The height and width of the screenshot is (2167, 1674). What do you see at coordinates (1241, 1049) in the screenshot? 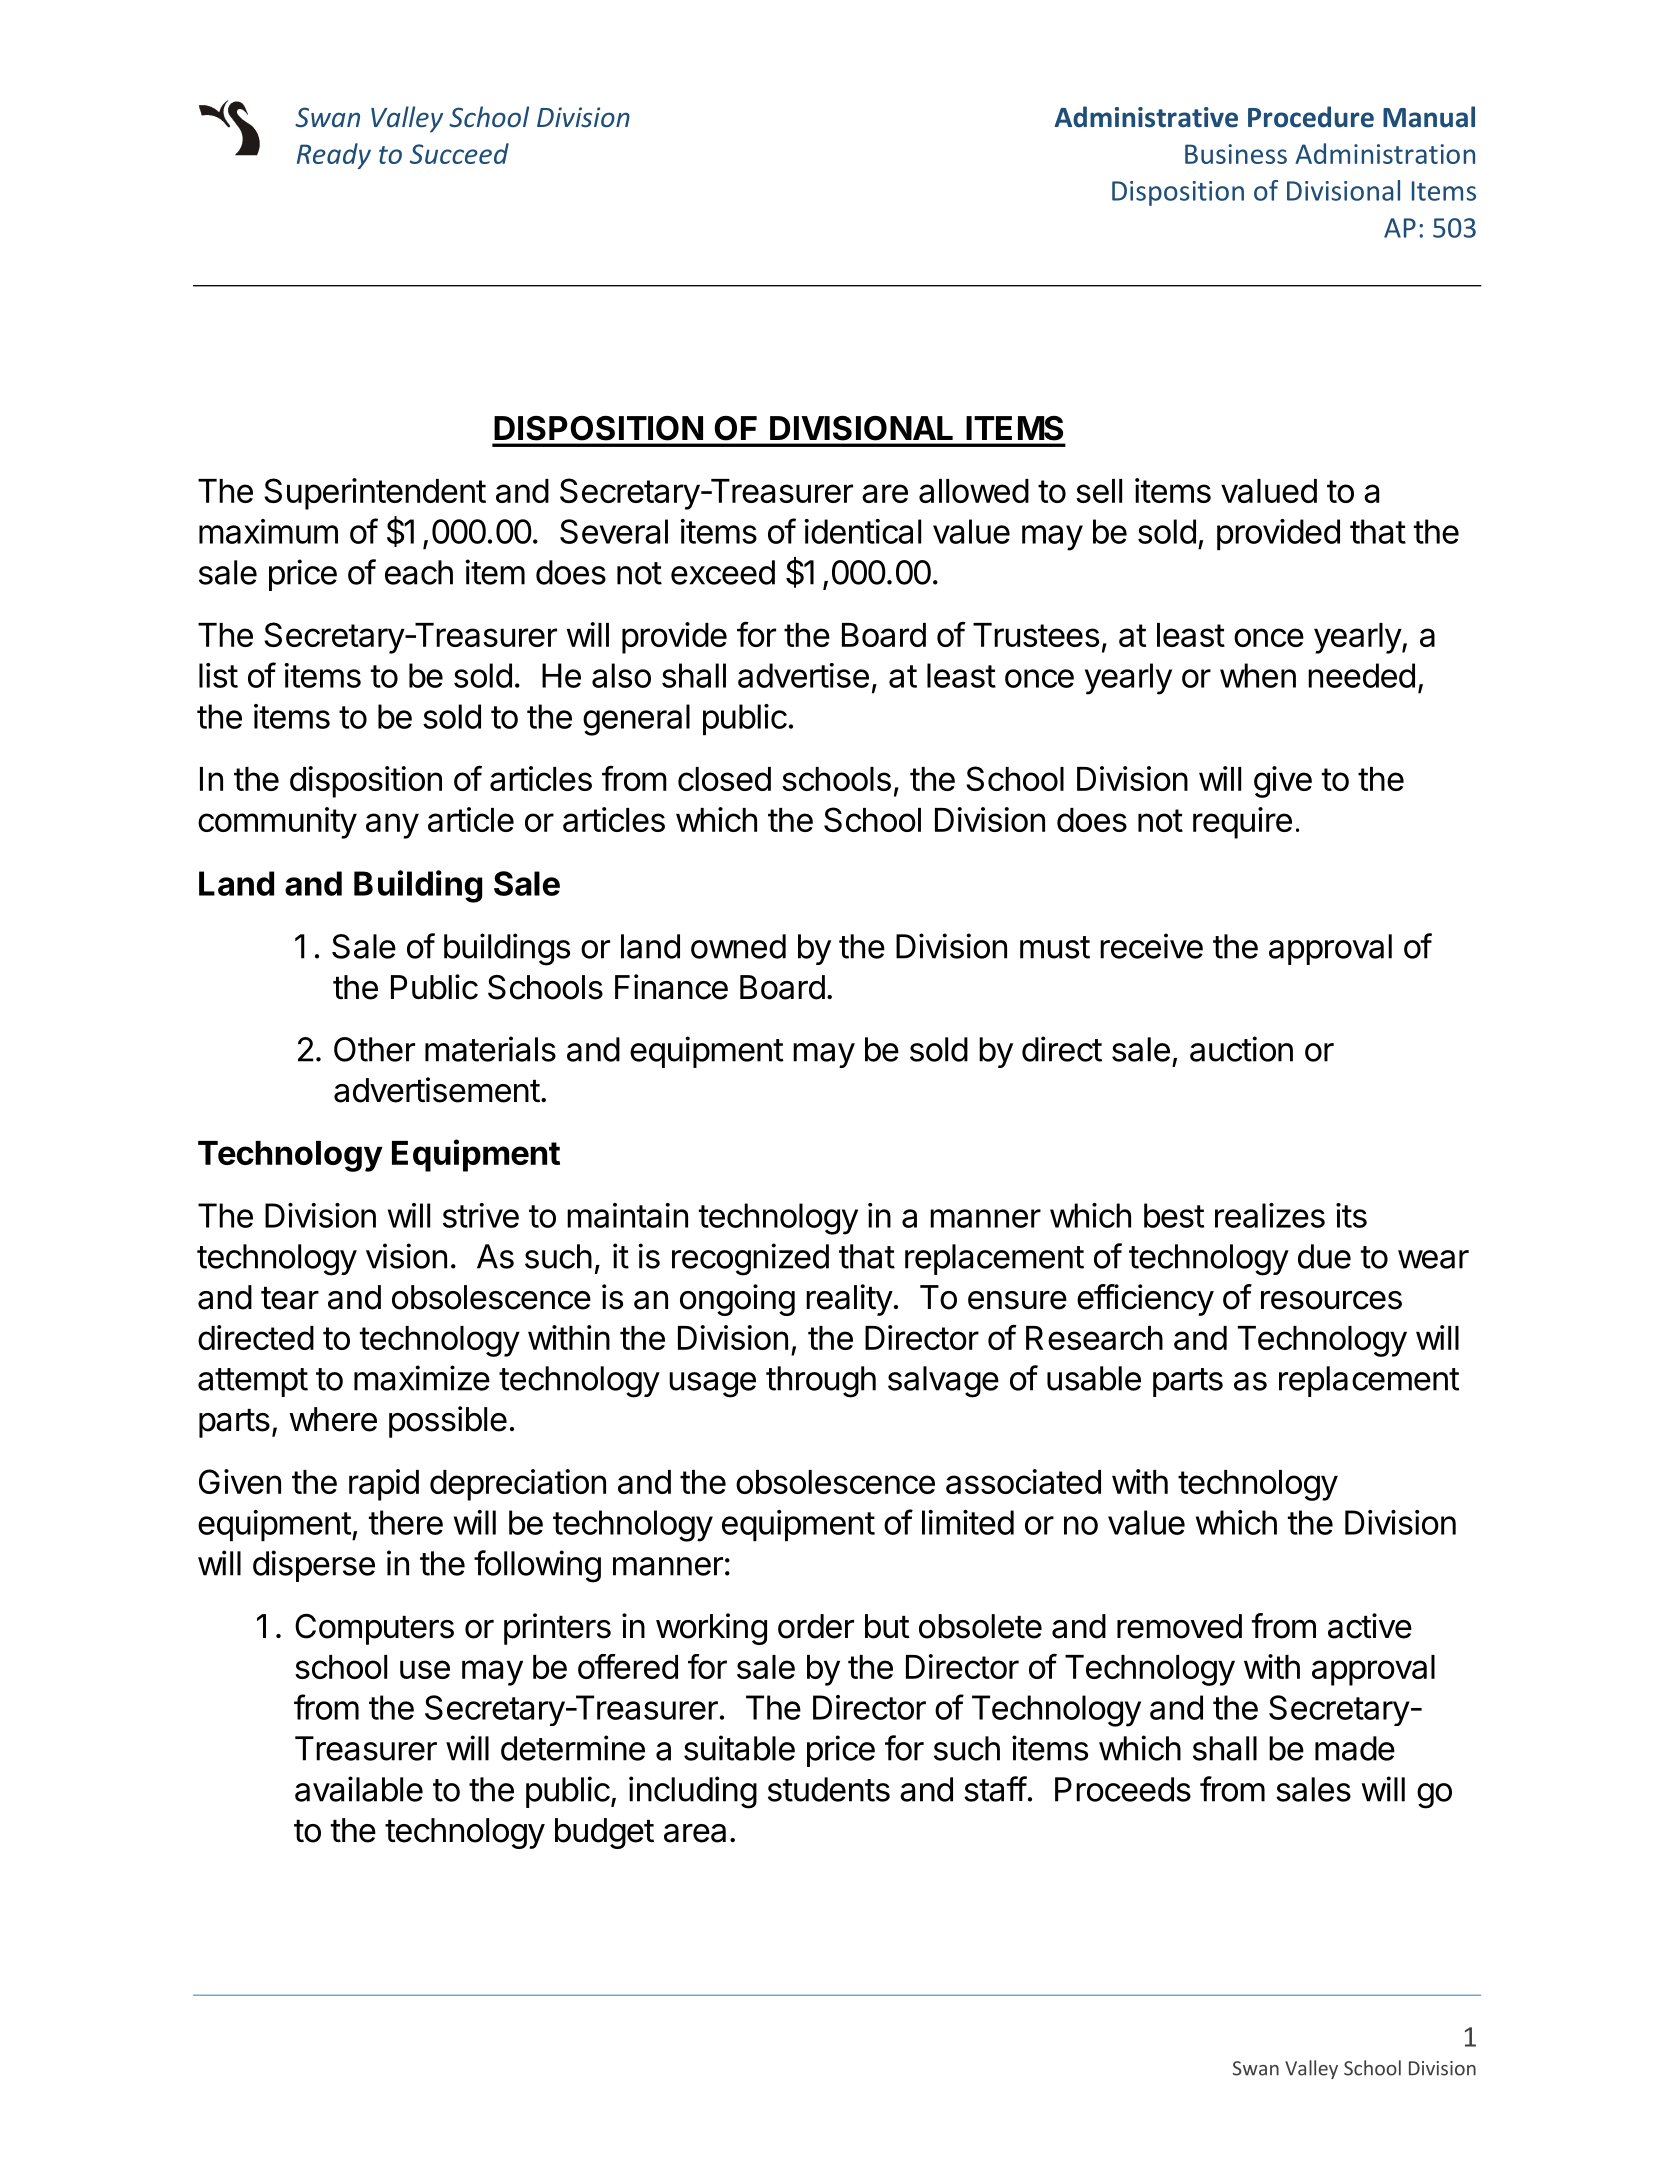
I see `auction` at bounding box center [1241, 1049].
